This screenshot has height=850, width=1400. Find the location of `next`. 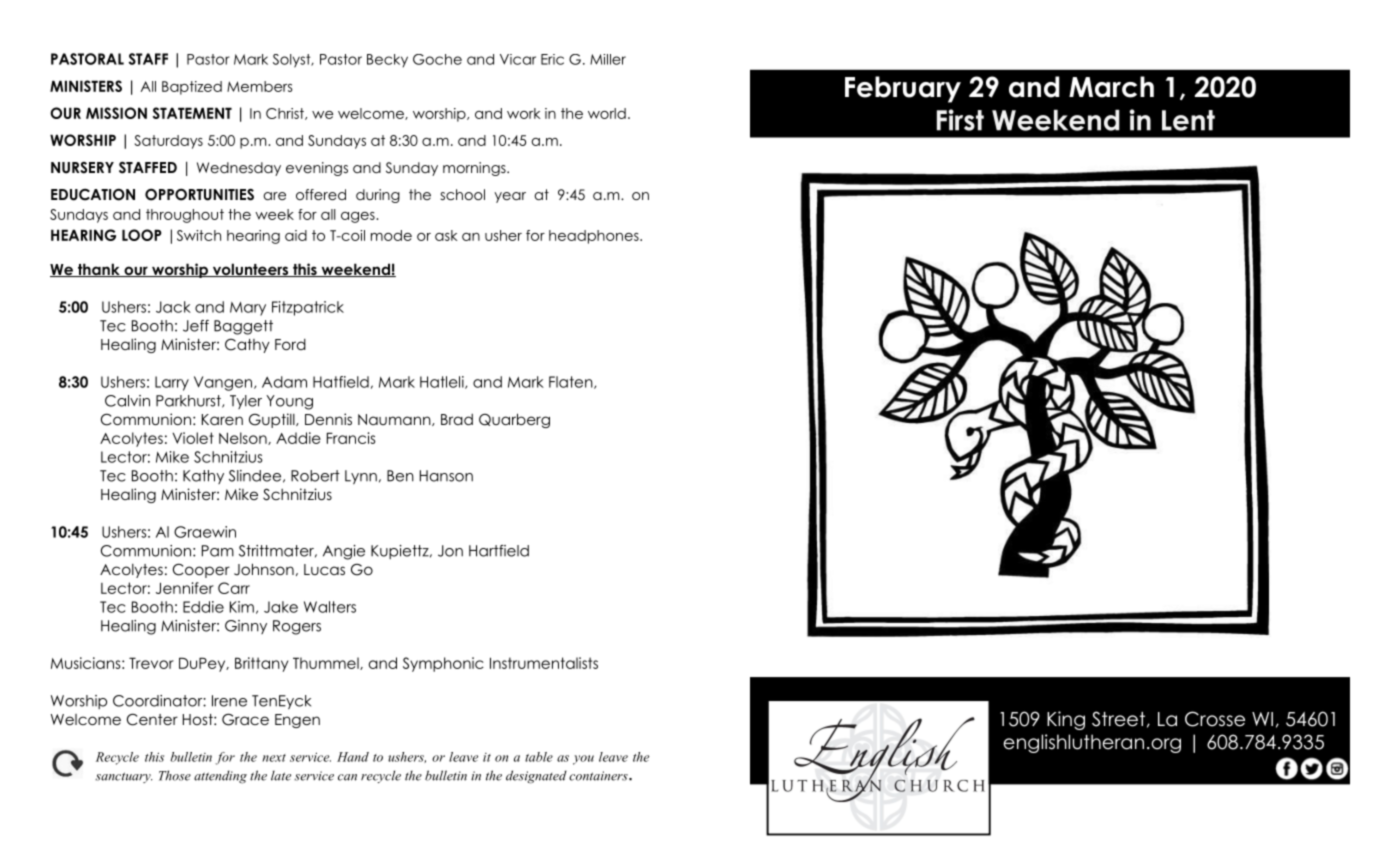

next is located at coordinates (274, 758).
